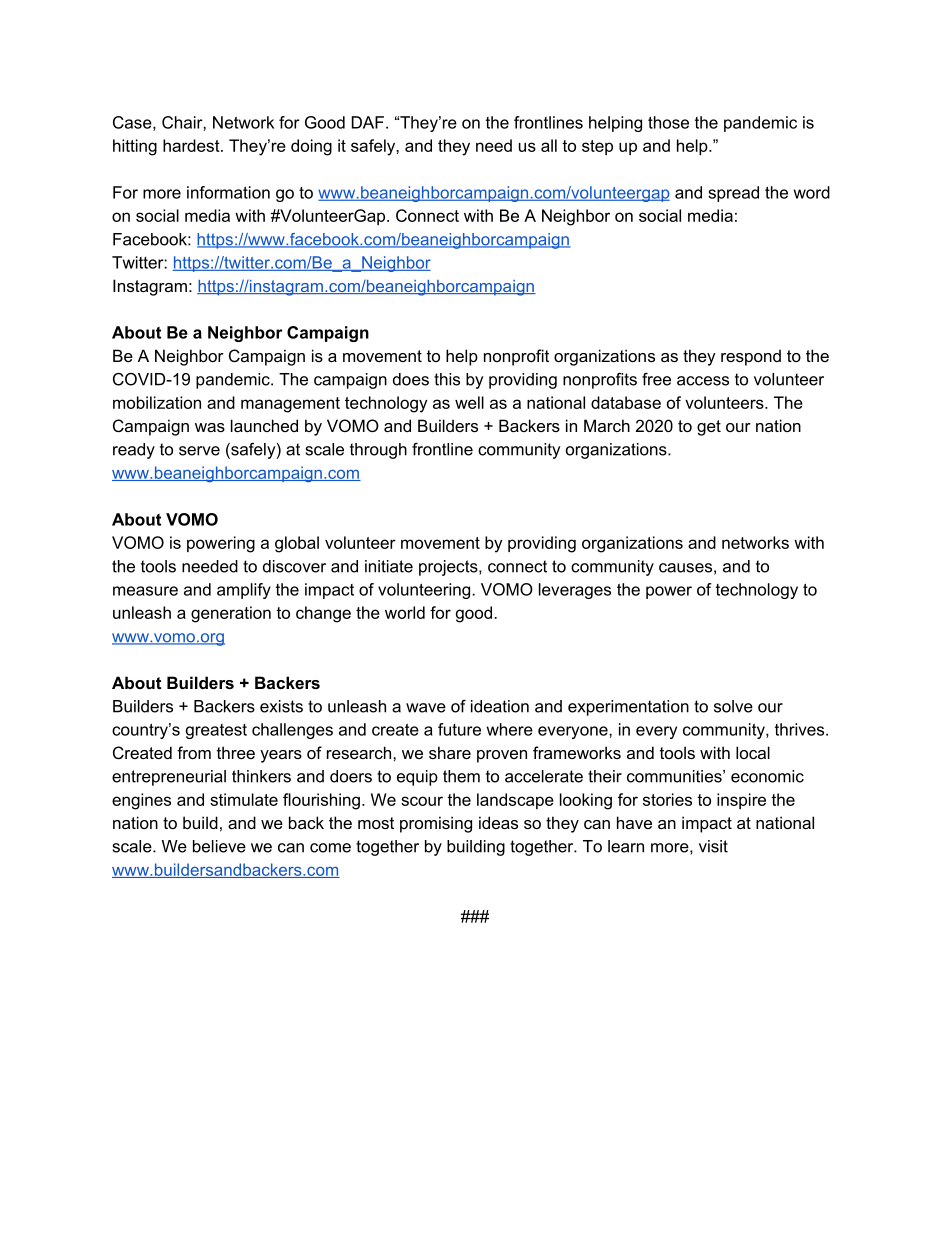 Image resolution: width=952 pixels, height=1233 pixels. I want to click on visit, so click(713, 846).
